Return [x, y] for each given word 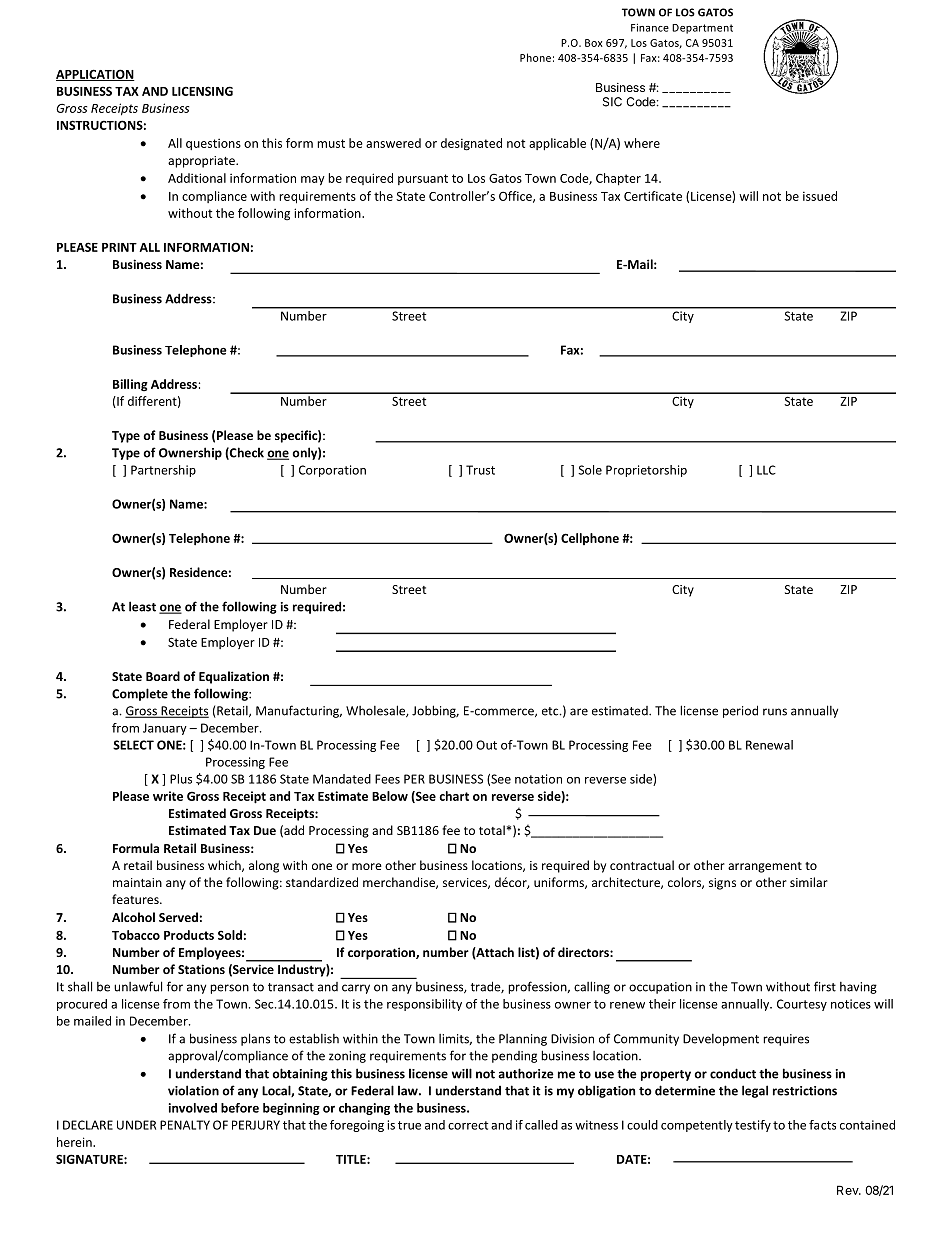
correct [468, 1125]
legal [755, 1091]
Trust [480, 470]
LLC [766, 470]
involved [193, 1108]
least [142, 606]
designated [471, 144]
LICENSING [202, 91]
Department [702, 29]
